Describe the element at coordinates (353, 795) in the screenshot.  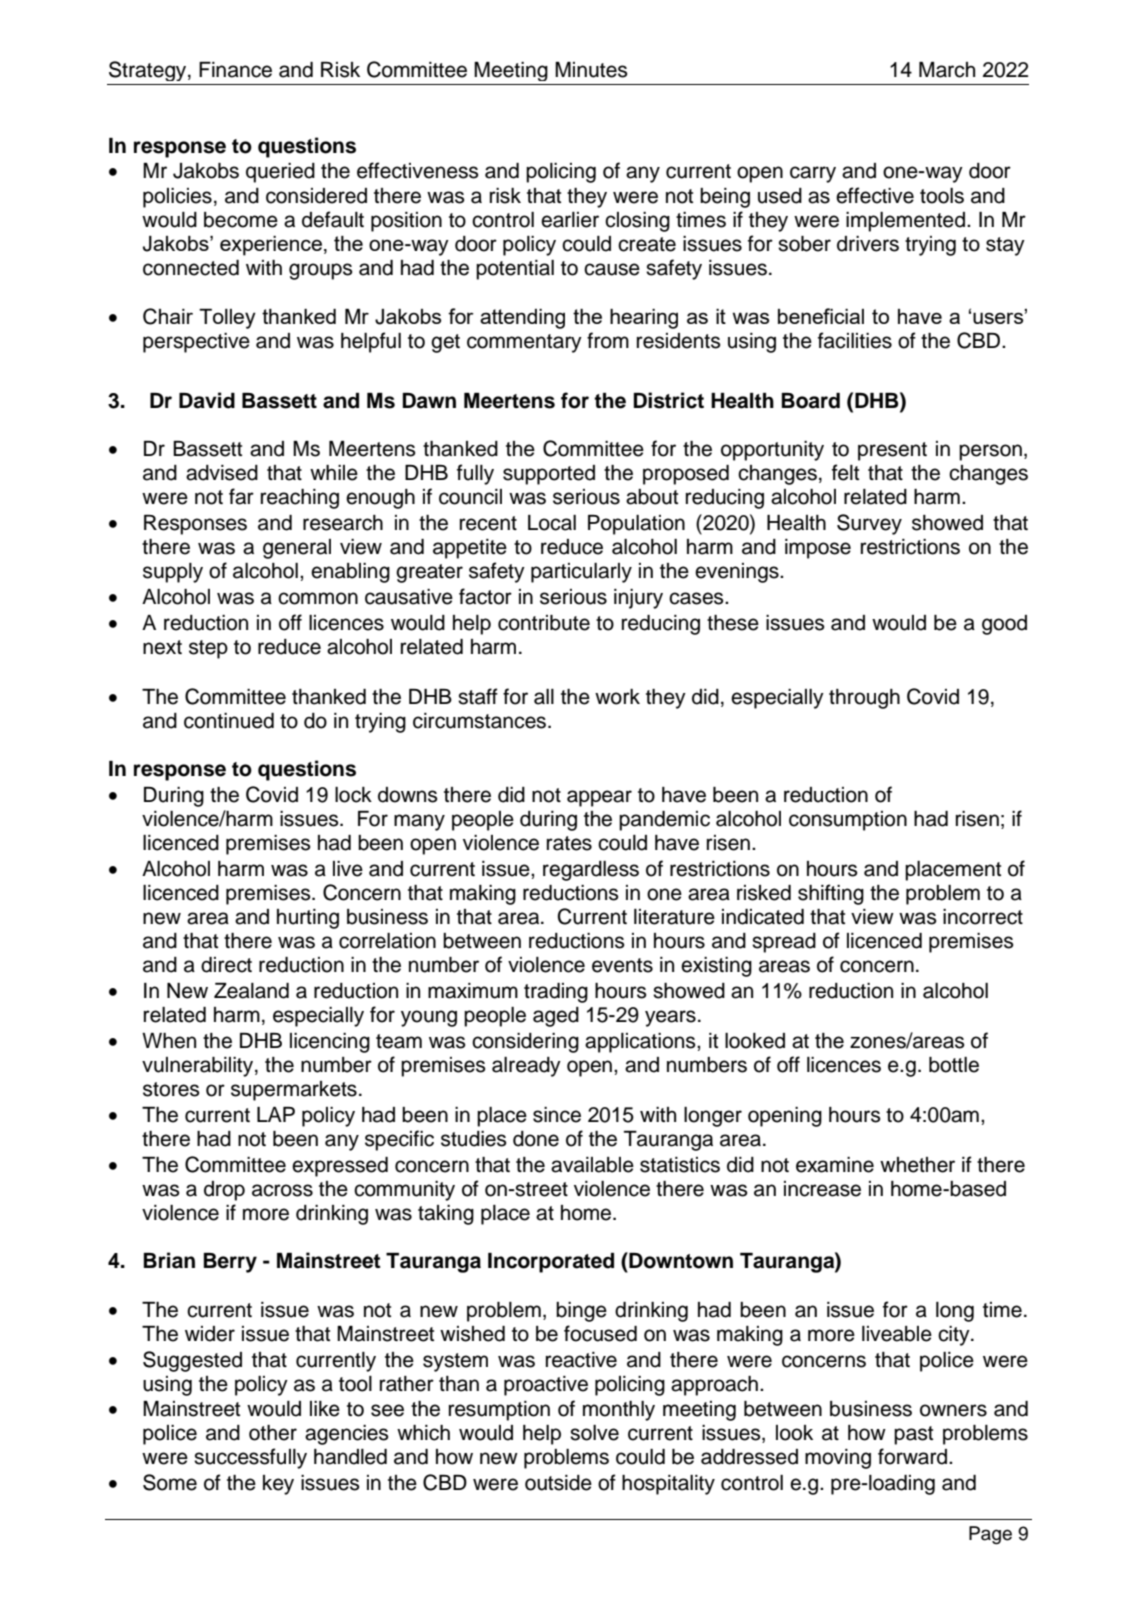
I see `lock` at that location.
